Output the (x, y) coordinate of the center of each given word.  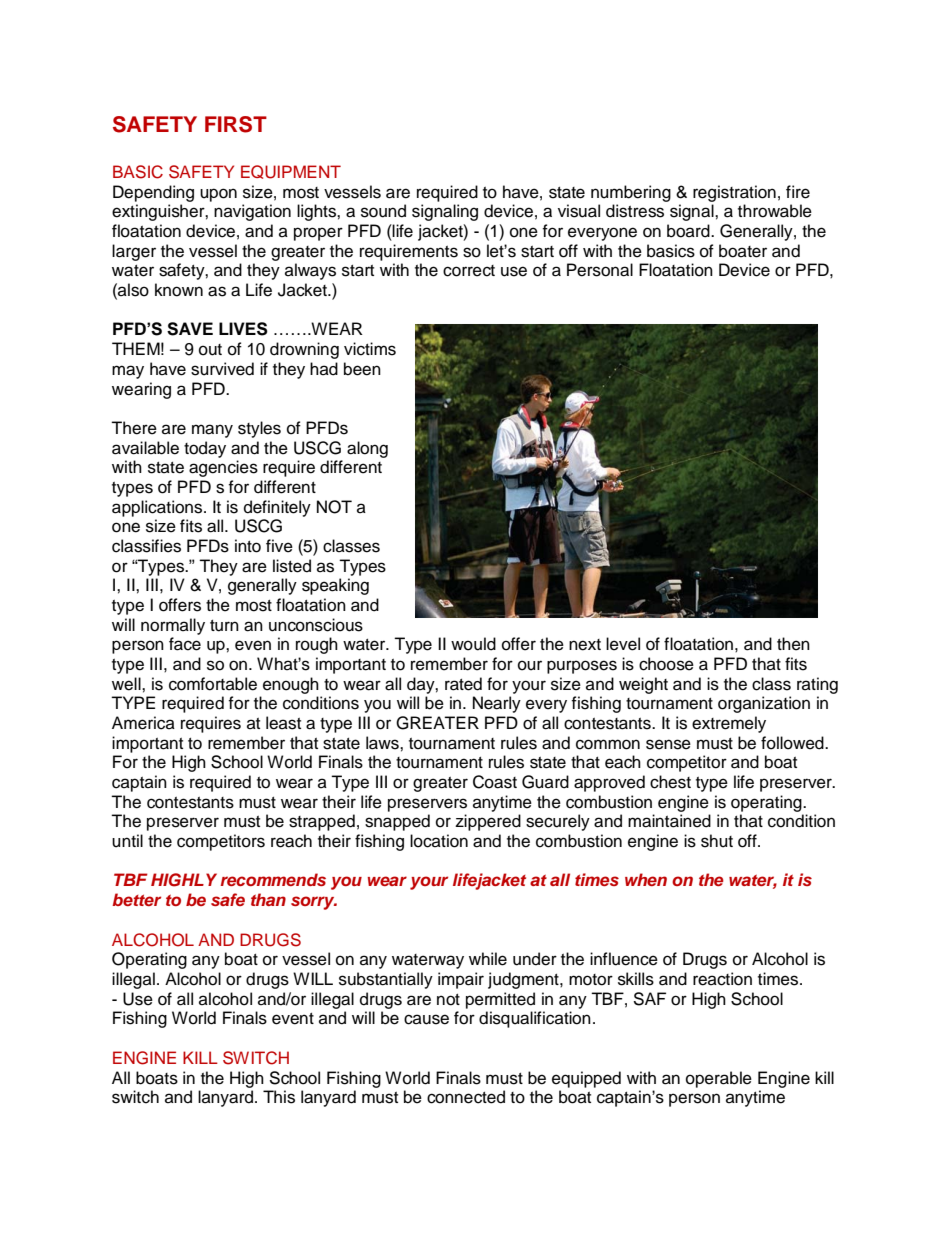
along (367, 449)
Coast (495, 782)
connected (466, 1097)
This (279, 1097)
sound (383, 211)
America (143, 723)
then (793, 644)
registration (734, 193)
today (205, 449)
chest (670, 782)
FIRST (236, 124)
